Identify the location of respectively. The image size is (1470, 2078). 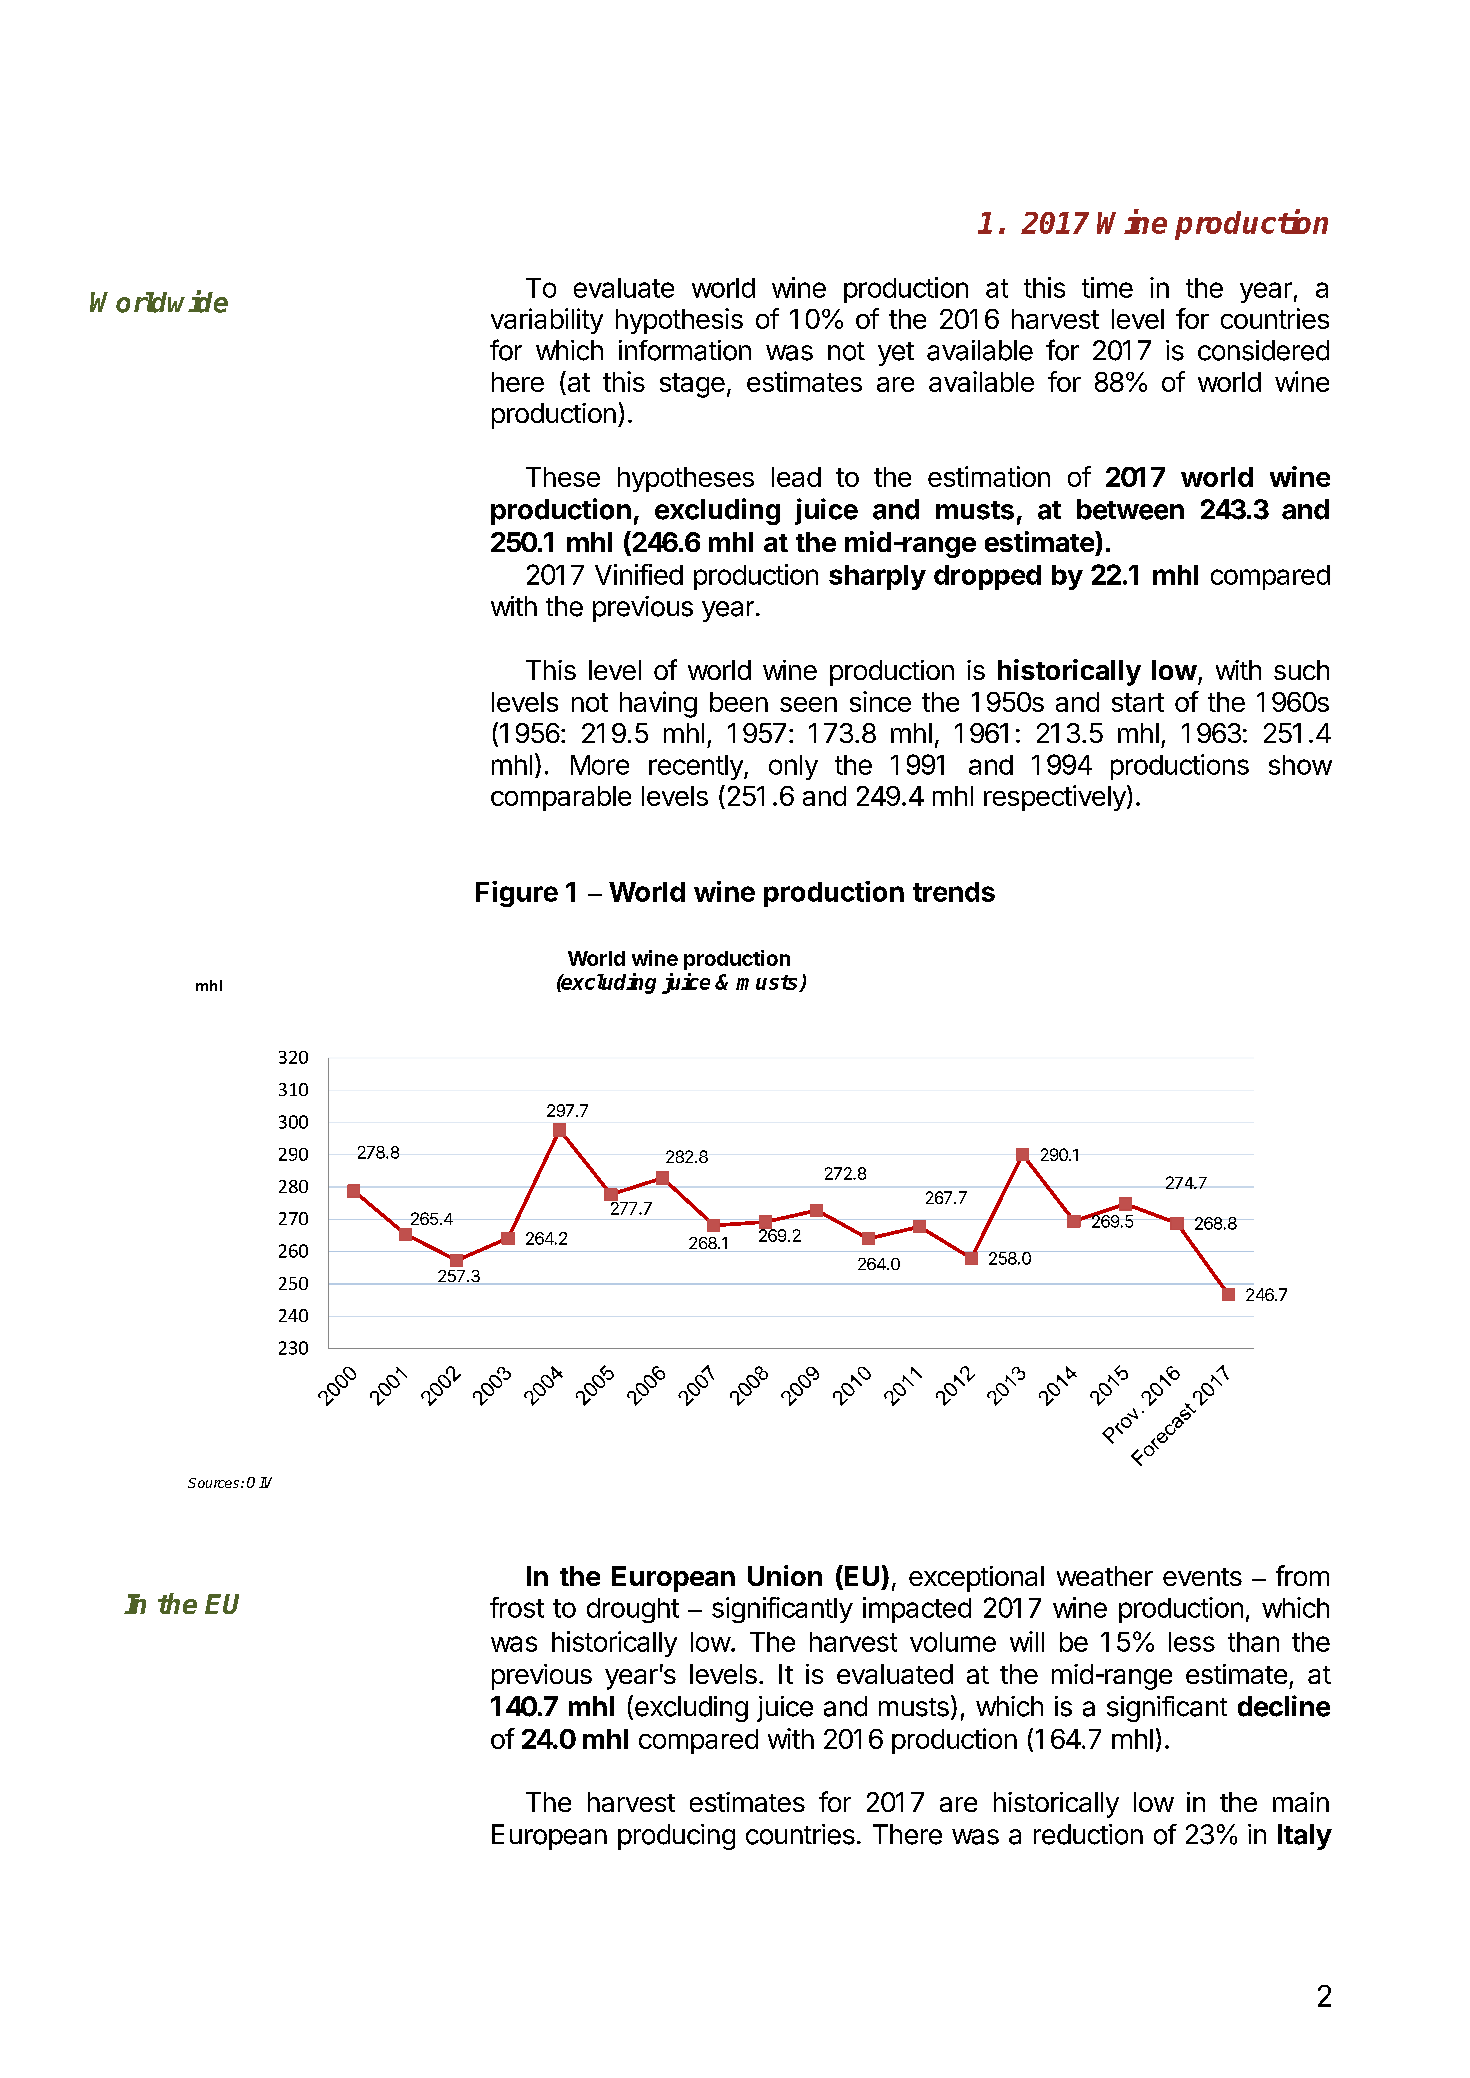
(1056, 798).
